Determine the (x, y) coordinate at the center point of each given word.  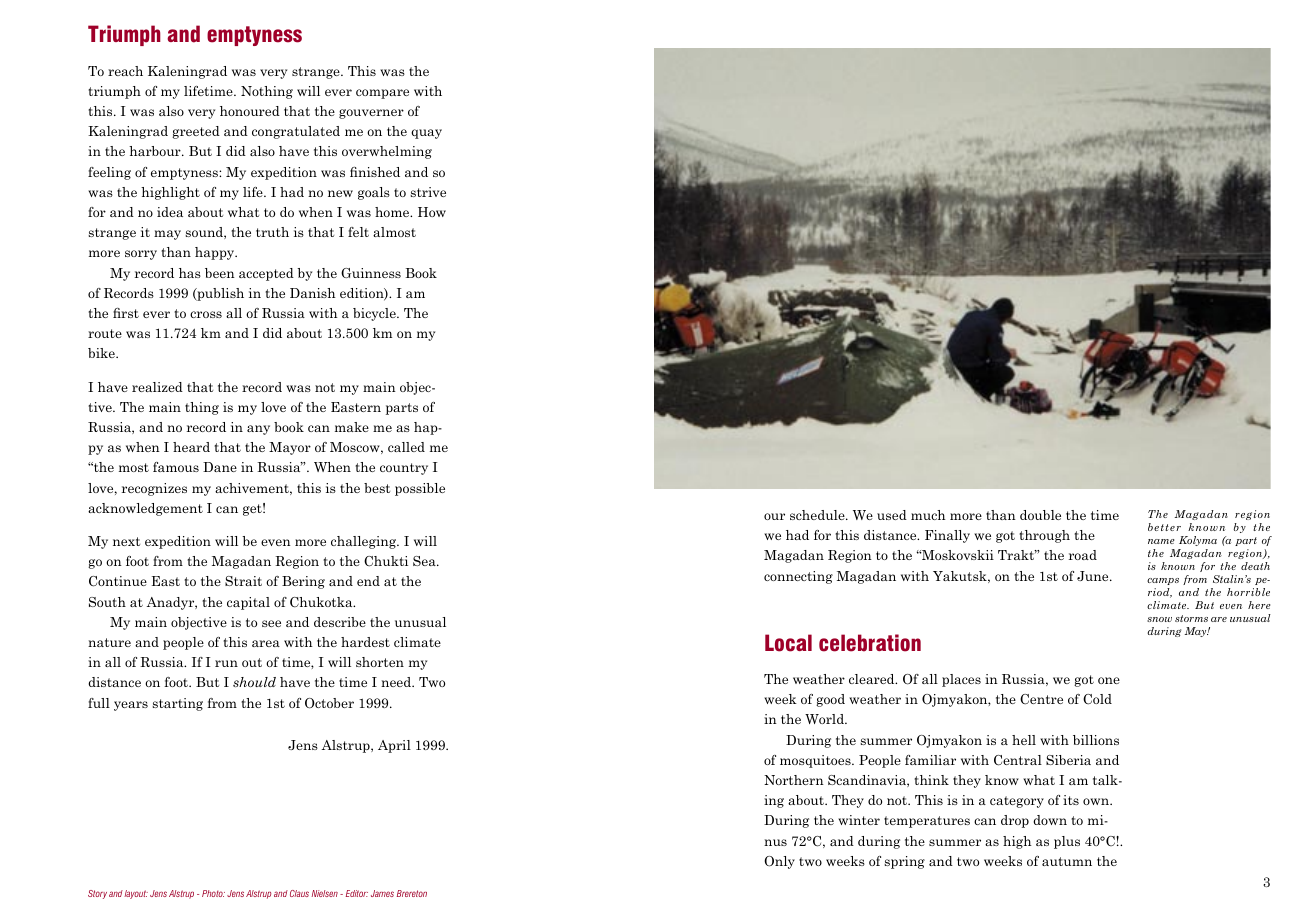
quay (426, 134)
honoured (250, 111)
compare (382, 94)
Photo (213, 893)
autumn (1067, 861)
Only (779, 862)
